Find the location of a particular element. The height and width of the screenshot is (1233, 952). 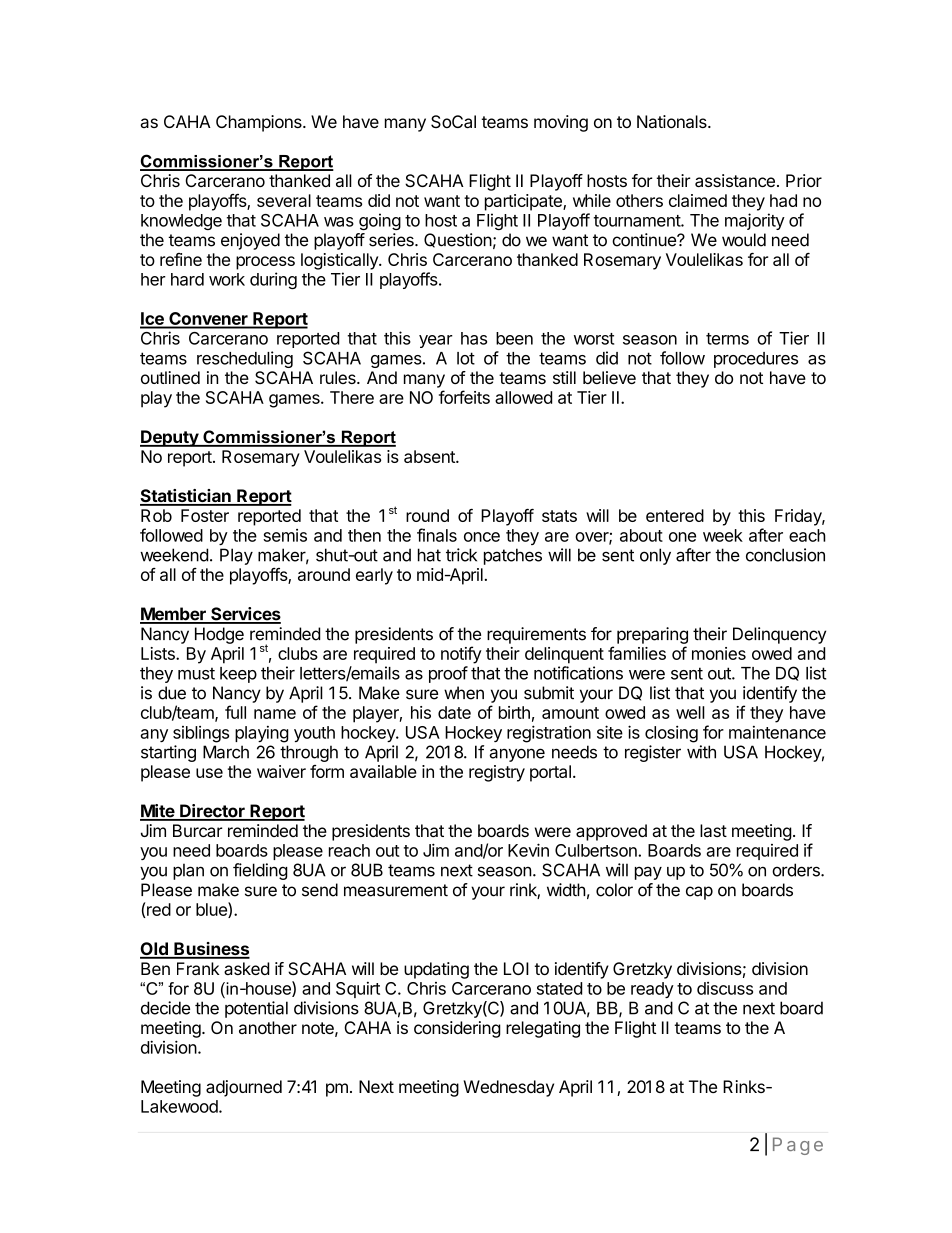

participate is located at coordinates (524, 202).
